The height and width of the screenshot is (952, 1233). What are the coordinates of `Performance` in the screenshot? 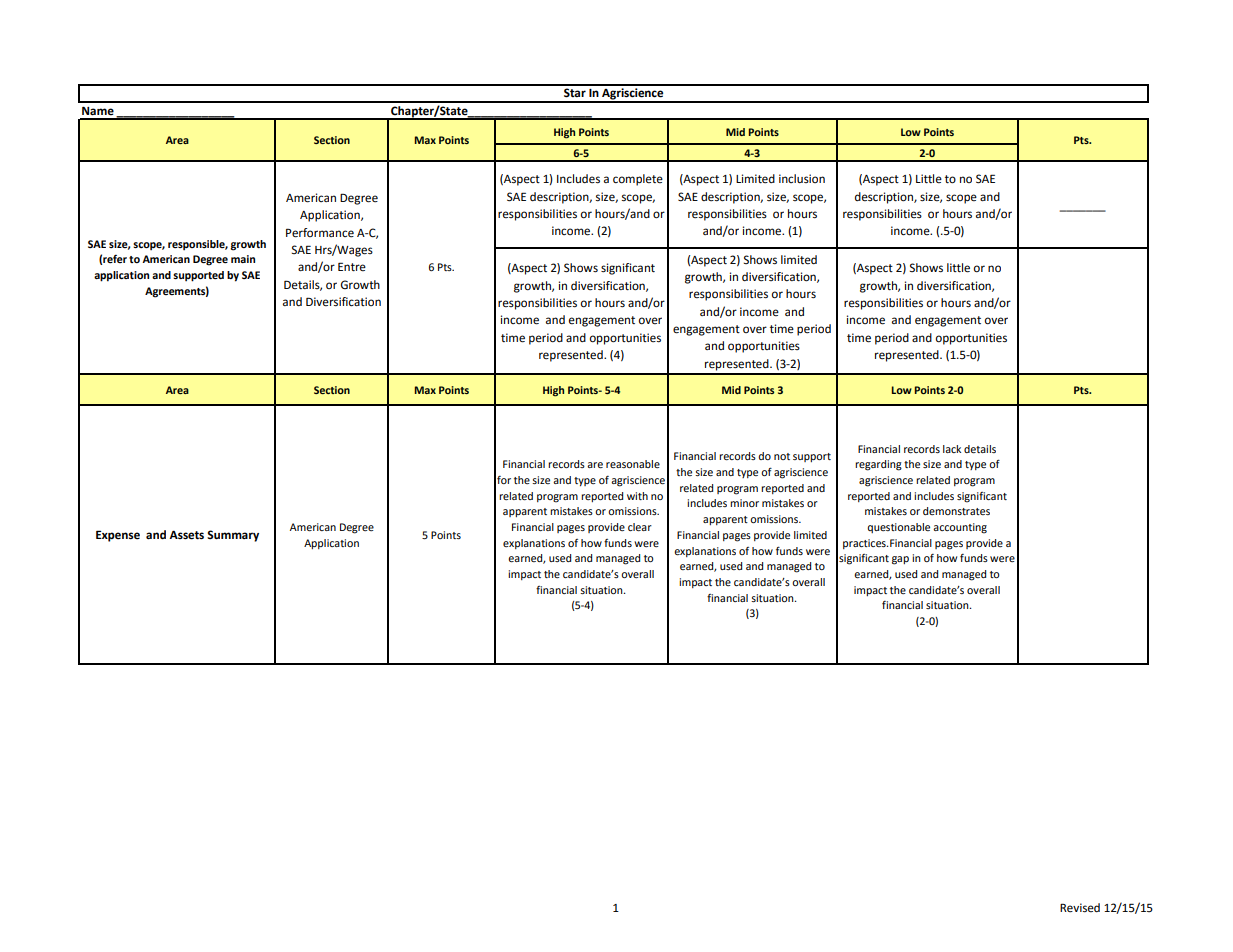 It's located at (320, 233).
